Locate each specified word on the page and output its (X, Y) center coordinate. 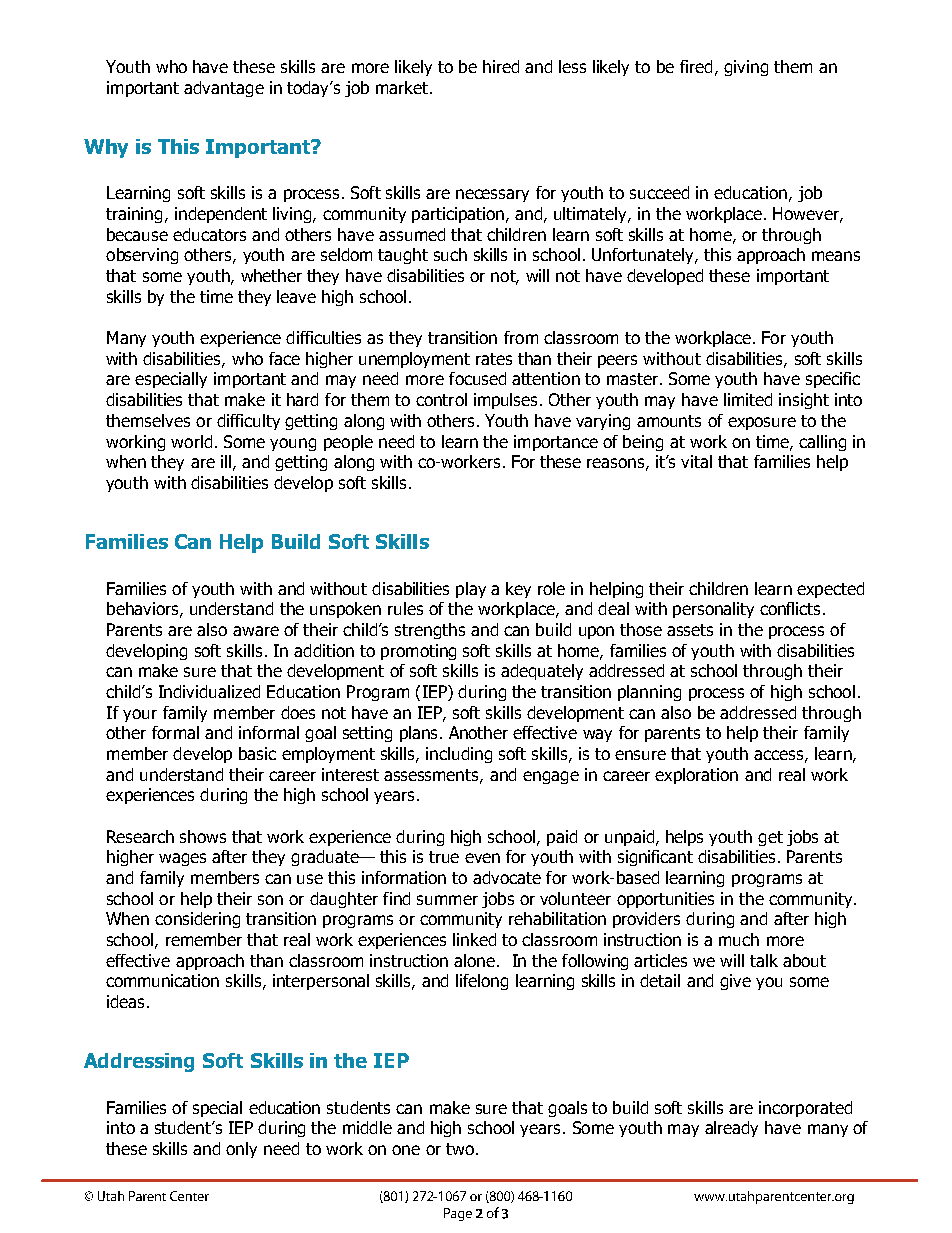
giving (746, 68)
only (241, 1150)
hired (501, 66)
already (731, 1129)
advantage (224, 89)
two (460, 1149)
